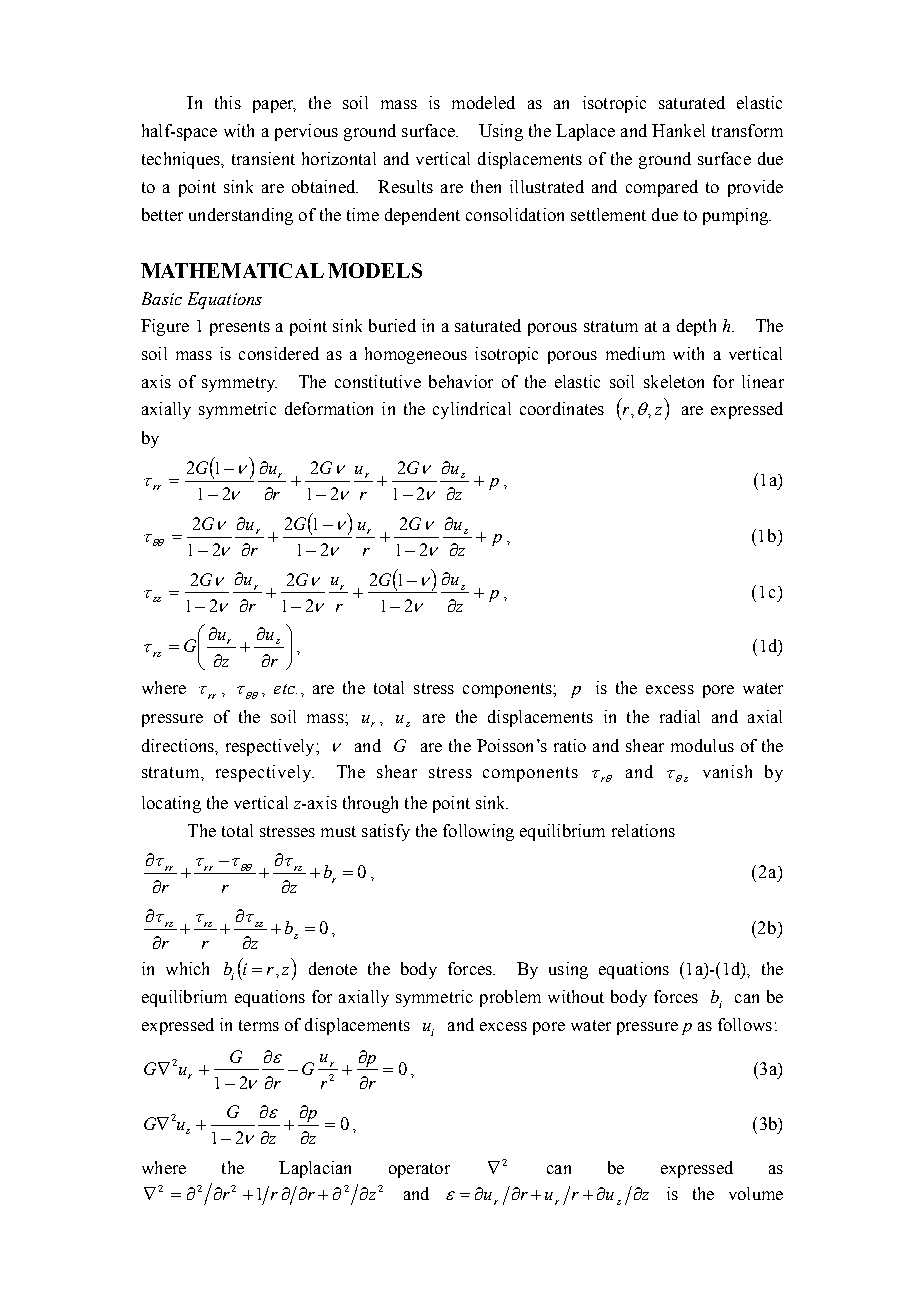  Describe the element at coordinates (419, 1170) in the page. I see `operator` at that location.
